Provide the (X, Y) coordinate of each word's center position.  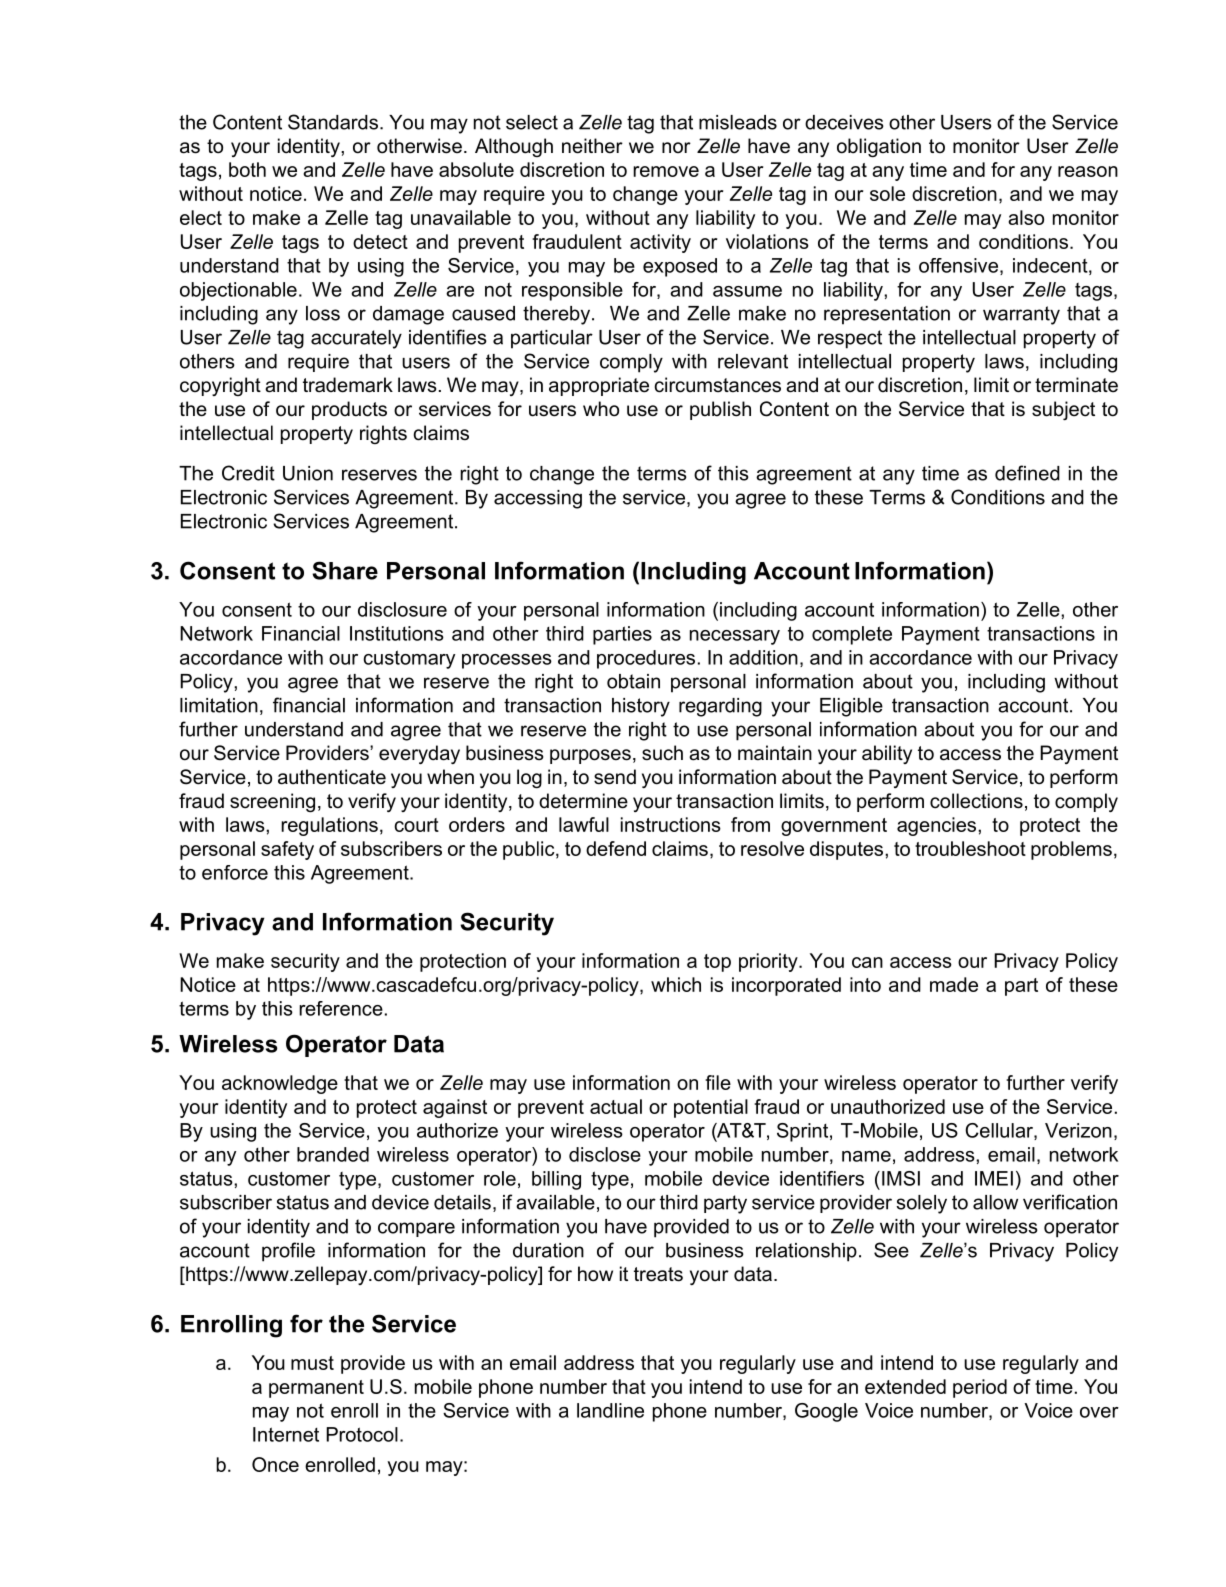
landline (610, 1410)
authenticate (332, 777)
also (1026, 217)
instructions (671, 824)
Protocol (362, 1434)
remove (666, 171)
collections (976, 801)
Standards (333, 122)
